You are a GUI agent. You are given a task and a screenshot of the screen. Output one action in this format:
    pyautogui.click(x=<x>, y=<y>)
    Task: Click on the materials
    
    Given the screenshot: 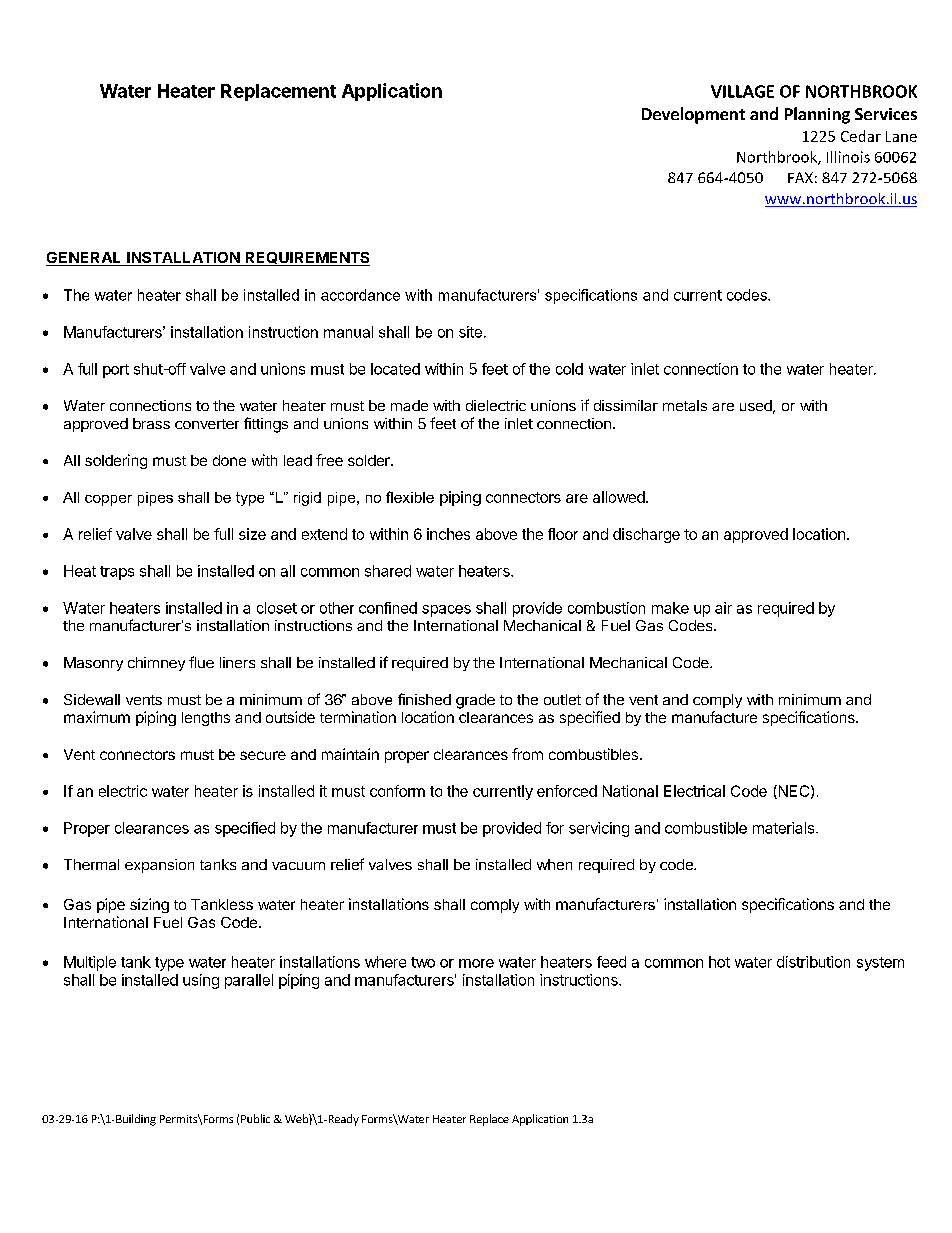 What is the action you would take?
    pyautogui.click(x=785, y=828)
